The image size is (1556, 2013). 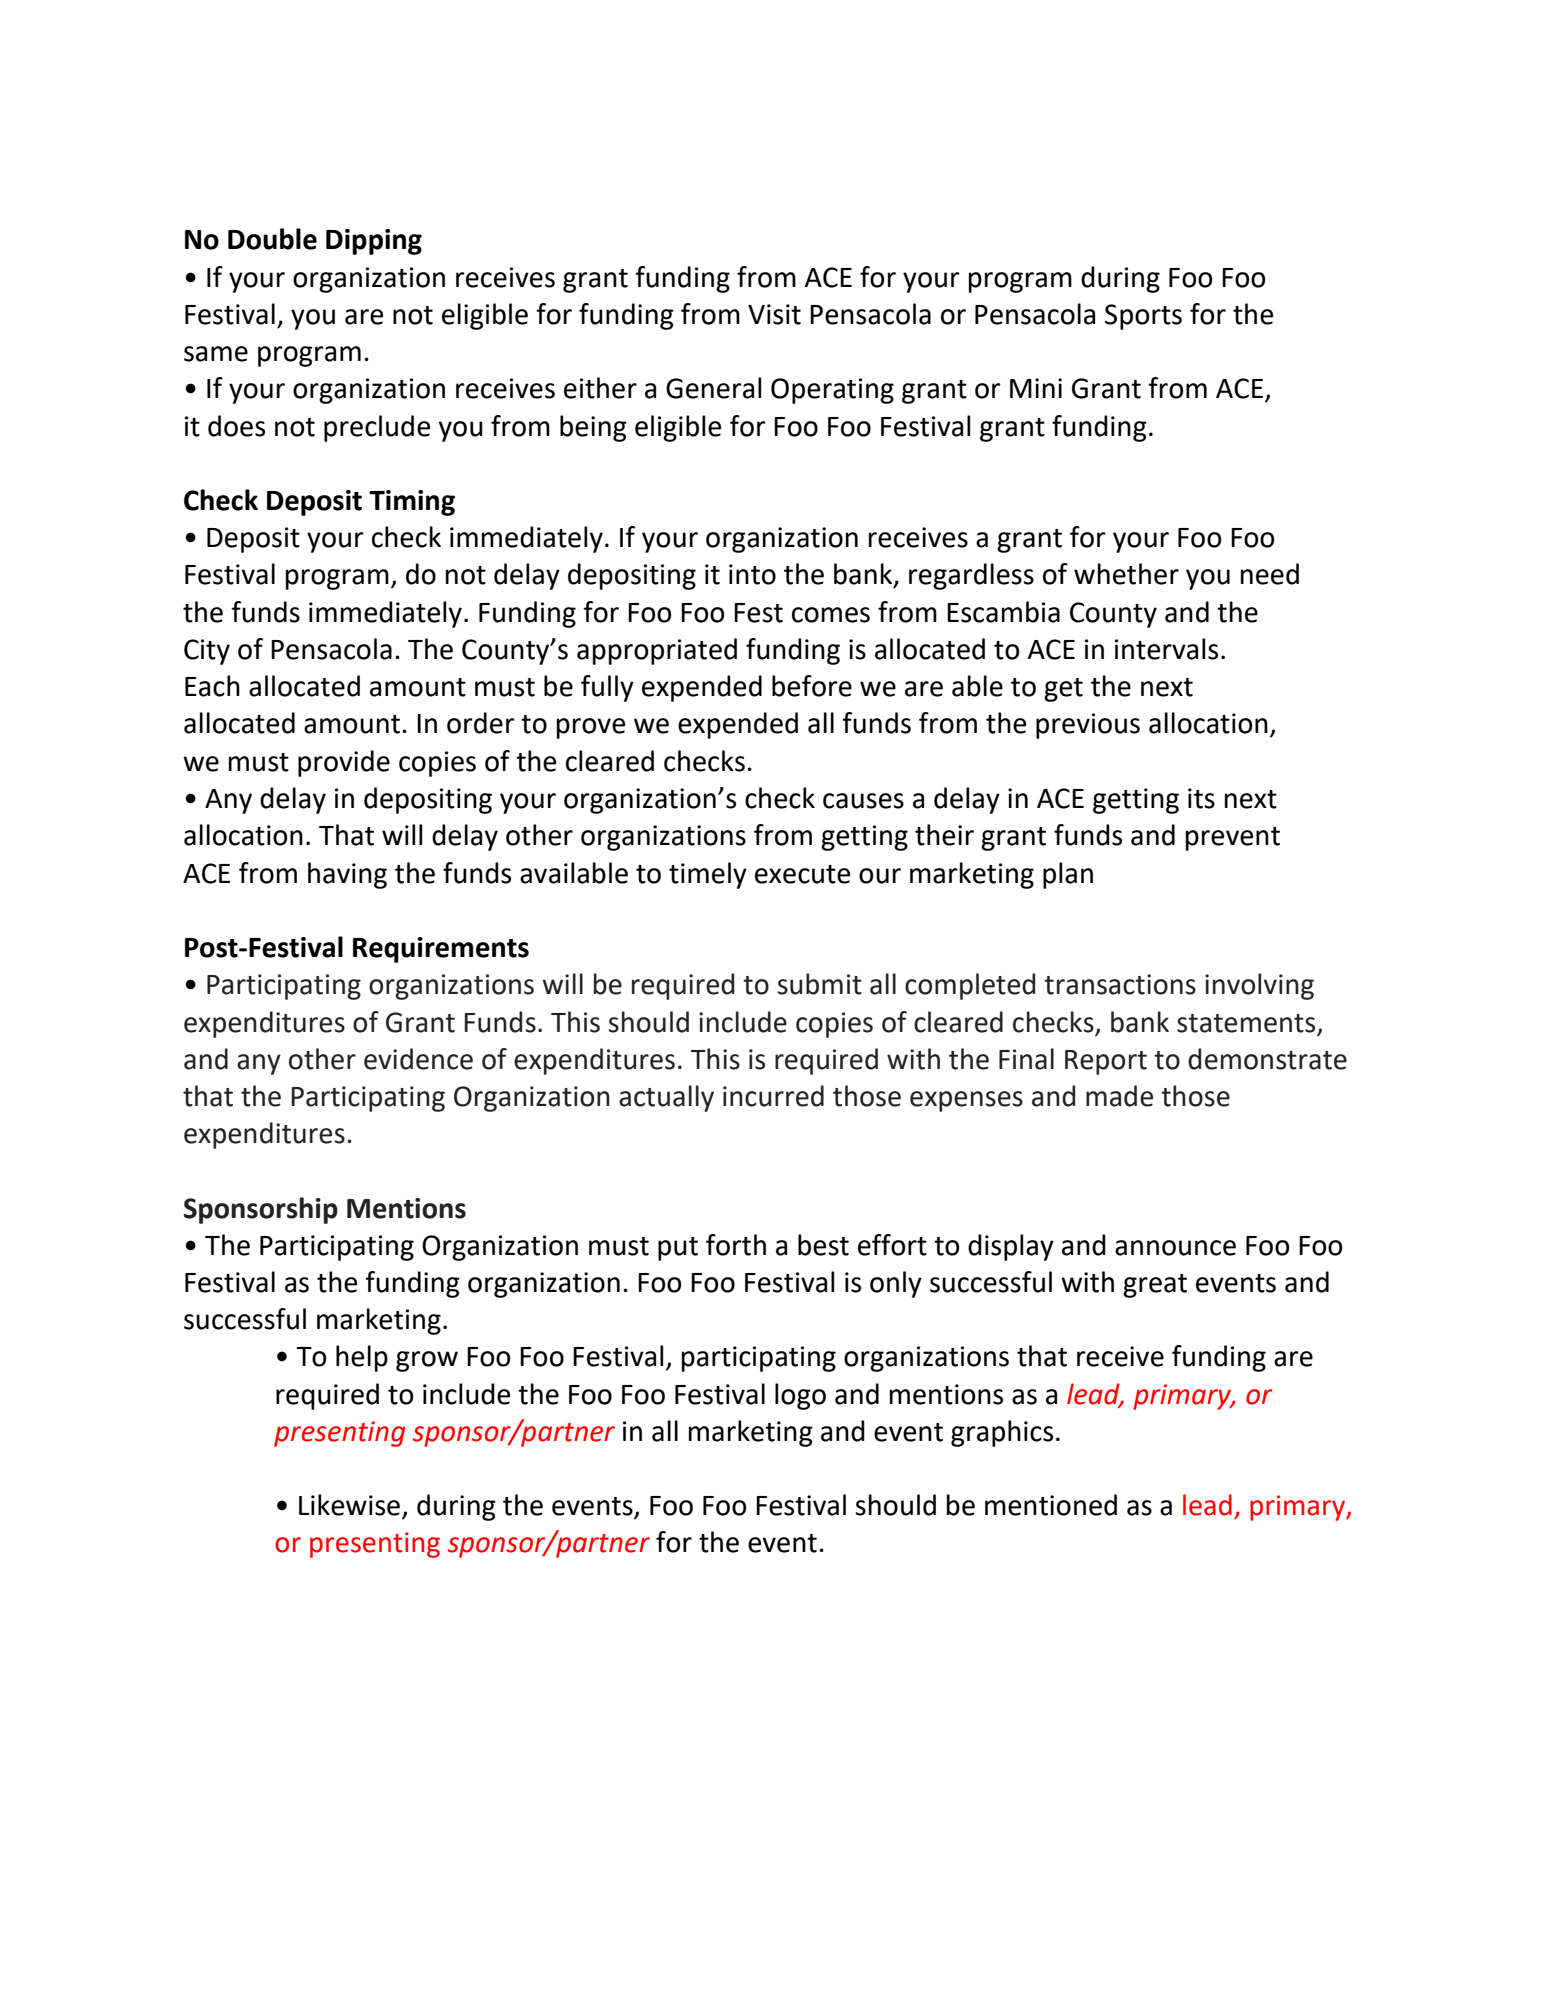 I want to click on before, so click(x=812, y=686).
